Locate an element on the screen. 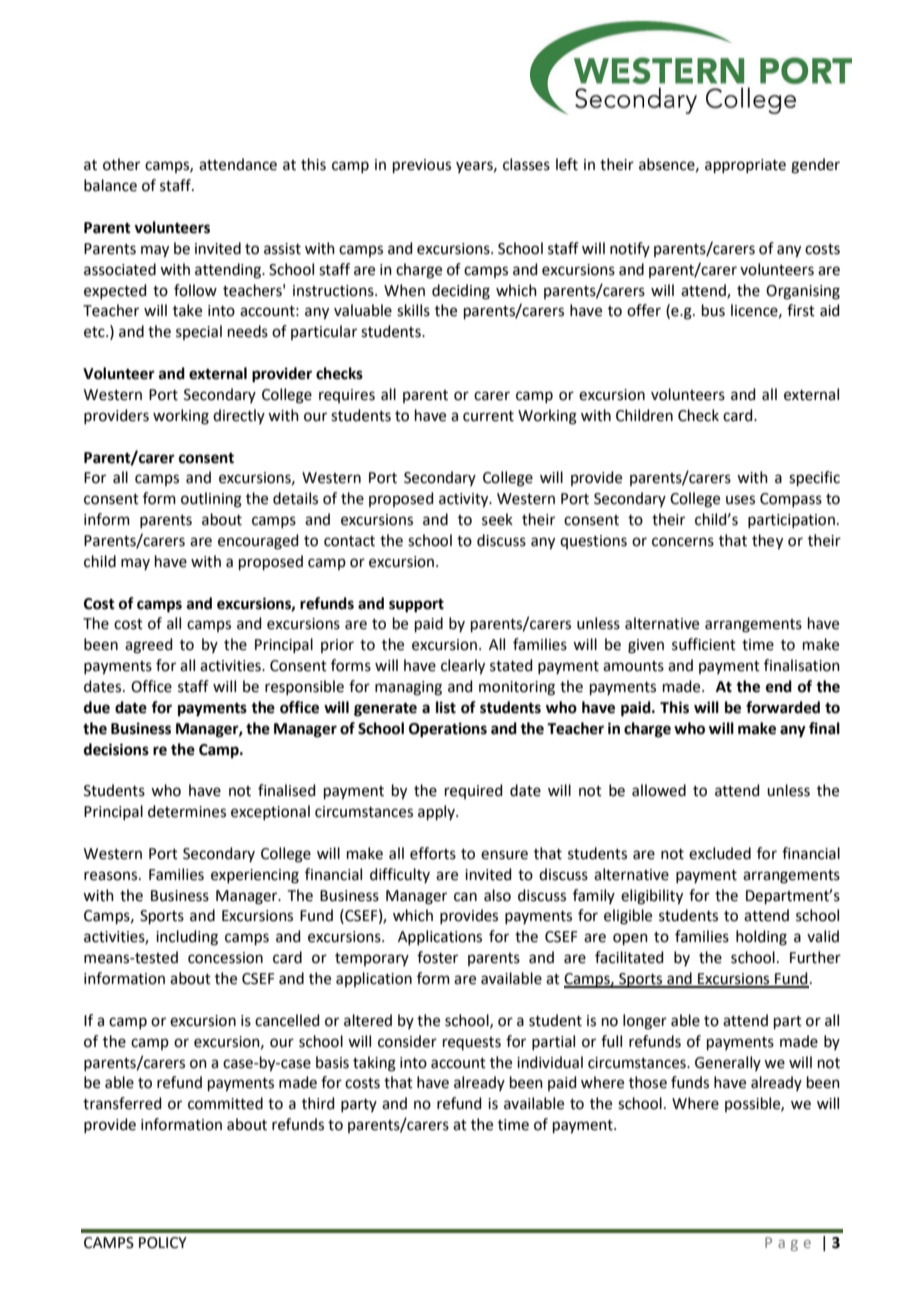 The image size is (924, 1308). appropriate is located at coordinates (745, 166).
